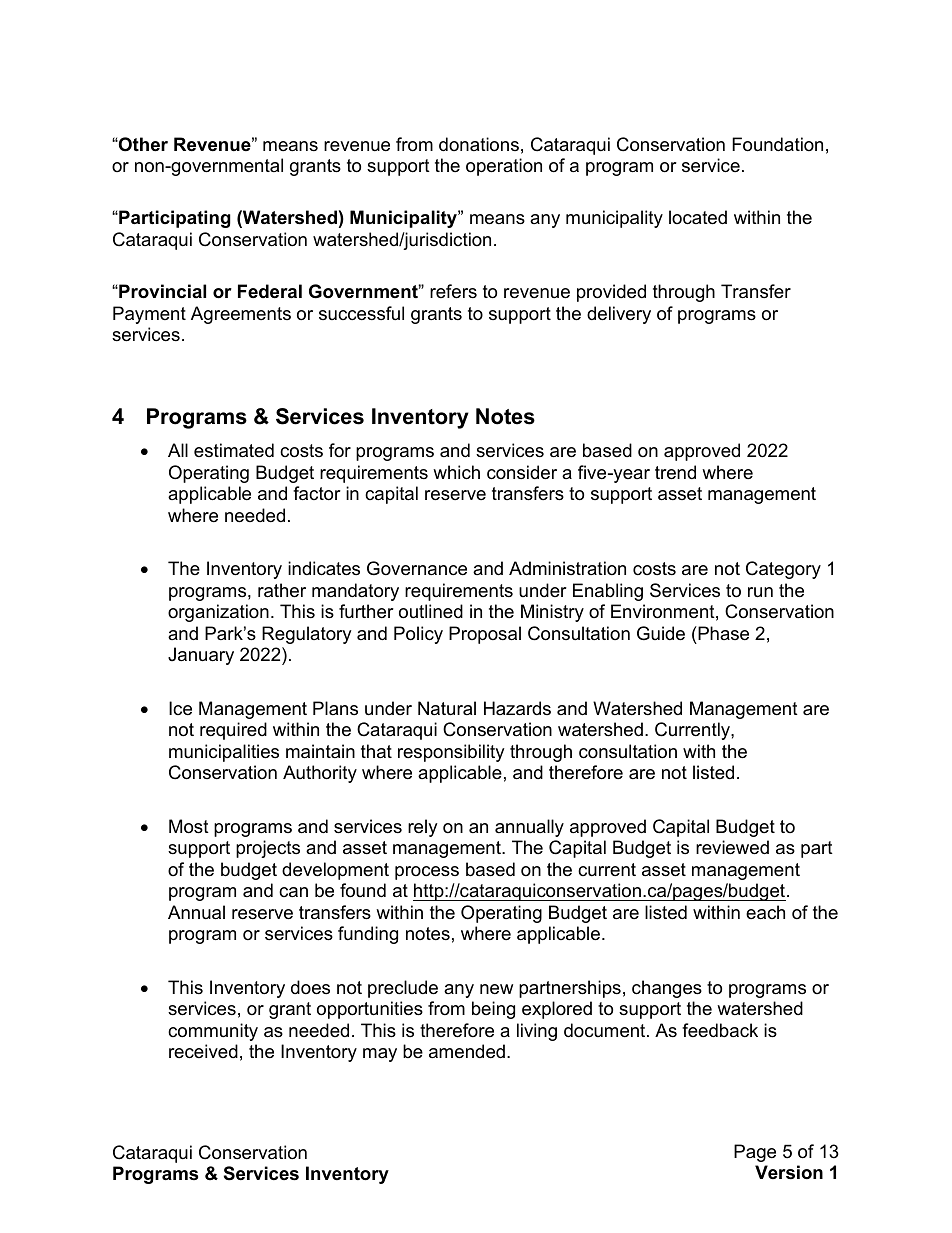 This screenshot has height=1233, width=952. I want to click on amended, so click(467, 1051).
